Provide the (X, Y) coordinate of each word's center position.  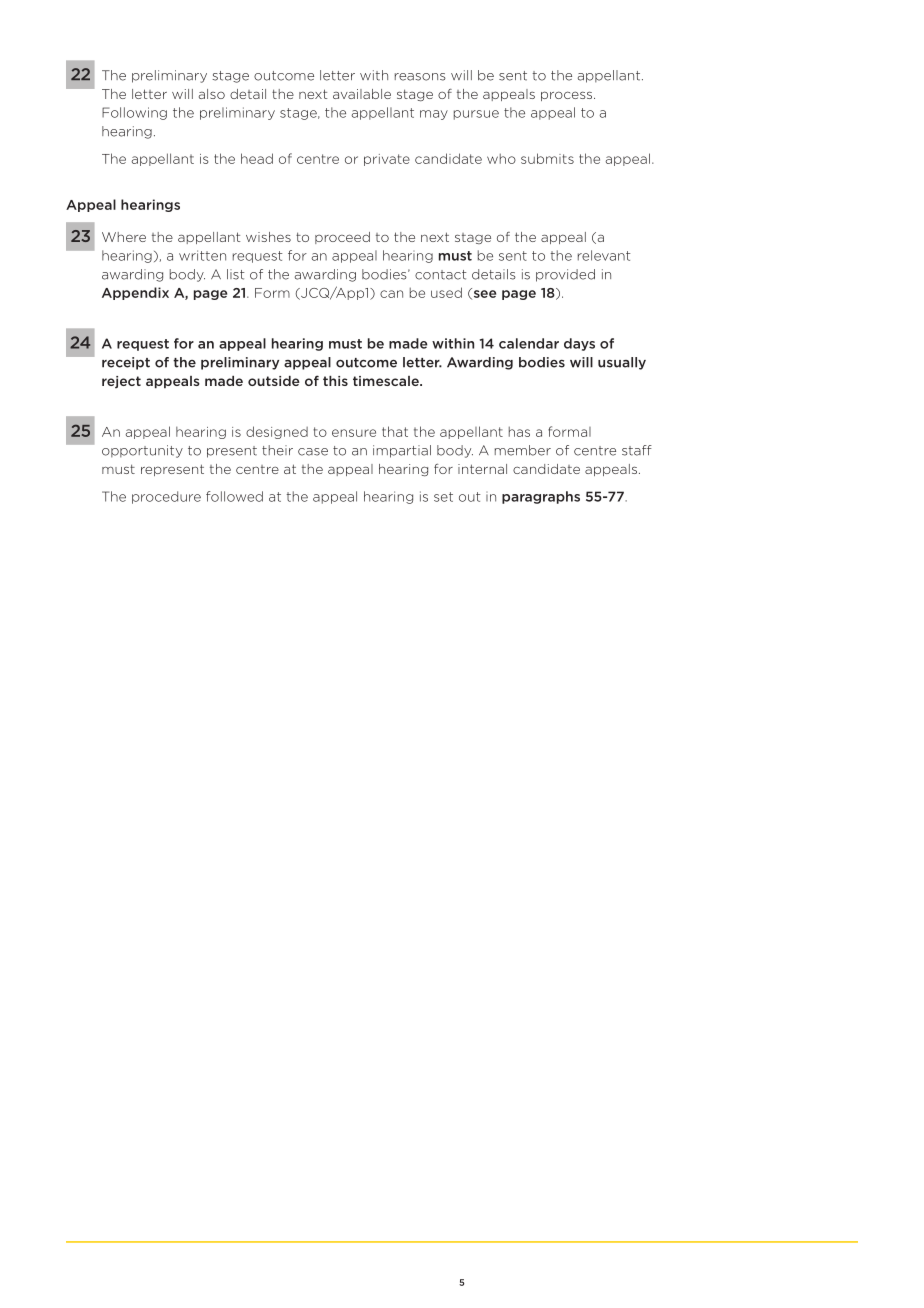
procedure (166, 497)
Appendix (135, 293)
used (446, 292)
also (212, 94)
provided (565, 275)
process (566, 96)
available (362, 94)
